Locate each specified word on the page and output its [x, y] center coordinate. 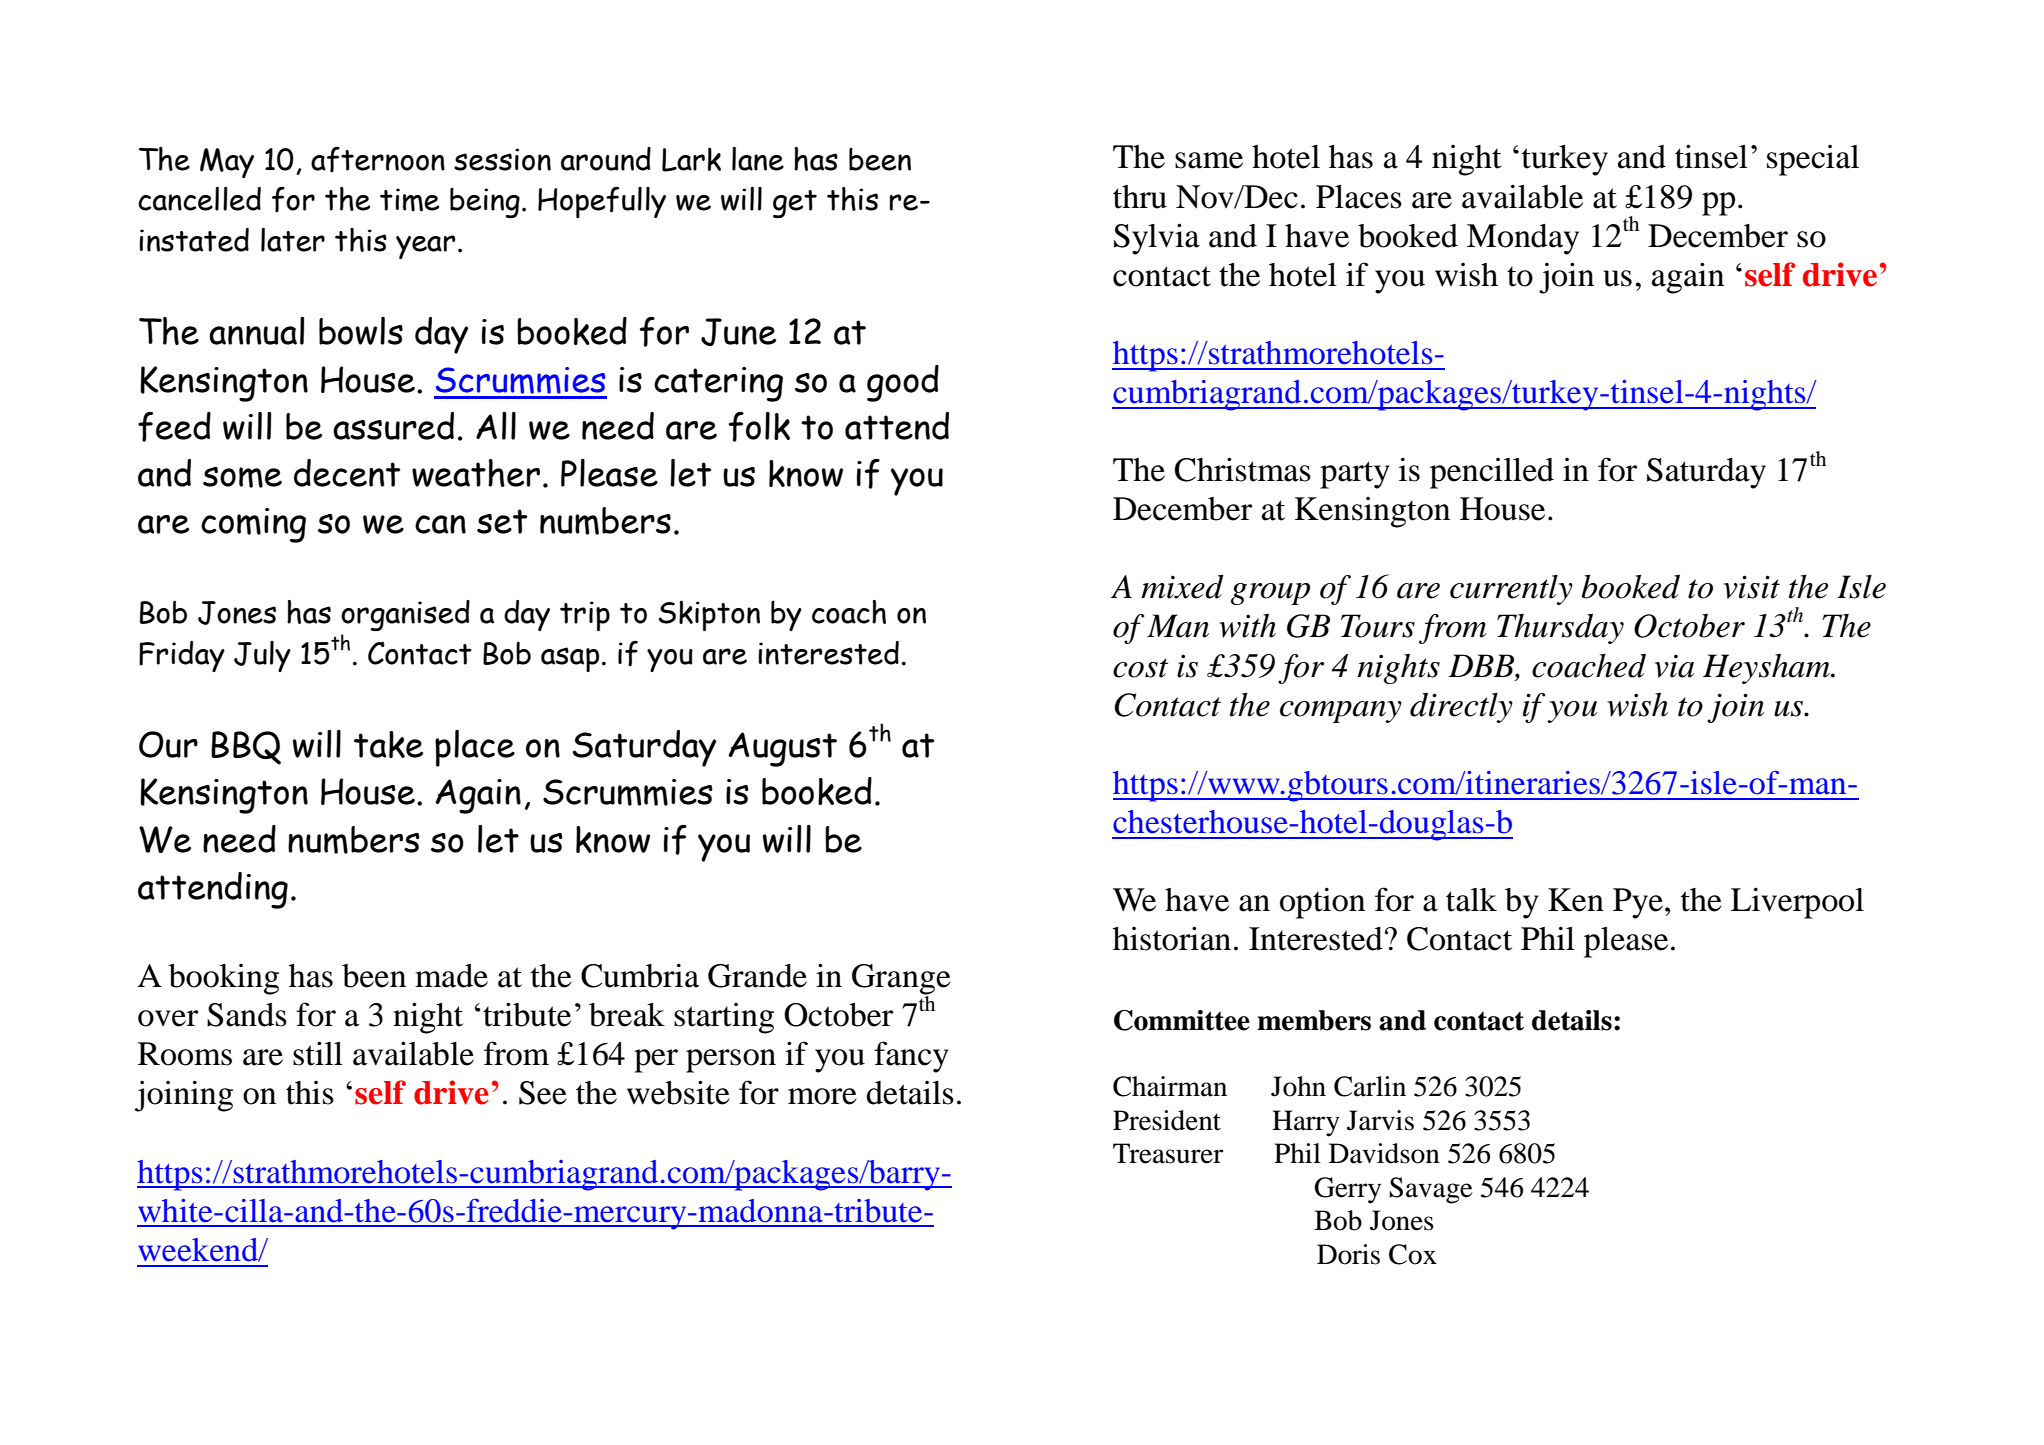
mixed [1182, 586]
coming [253, 525]
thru [1140, 197]
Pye [1638, 903]
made [451, 976]
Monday [1523, 239]
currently [1511, 590]
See [543, 1093]
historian [1172, 938]
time [409, 200]
